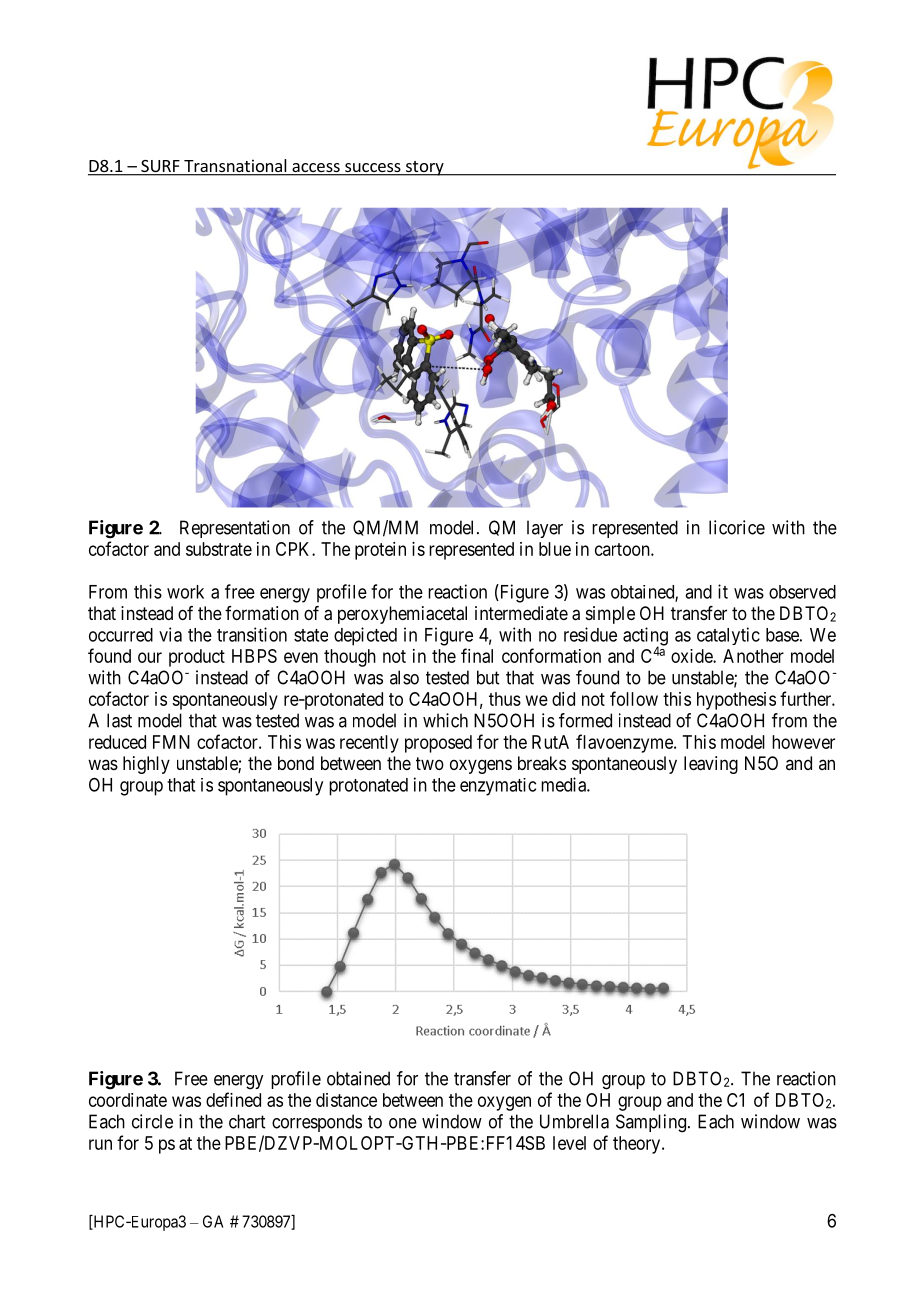 The height and width of the screenshot is (1308, 924). Describe the element at coordinates (651, 1123) in the screenshot. I see `Sampling` at that location.
